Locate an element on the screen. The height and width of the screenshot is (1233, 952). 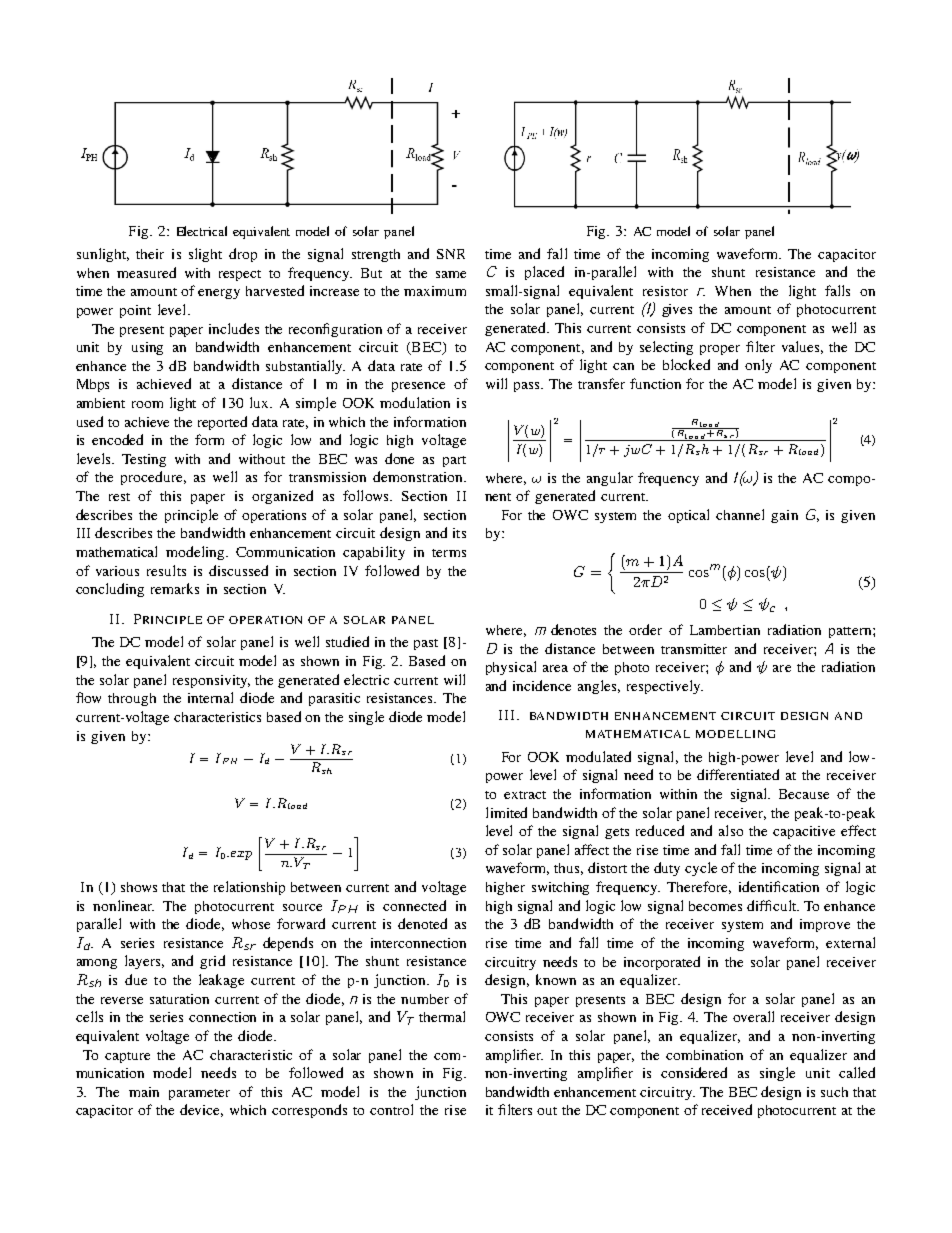
same is located at coordinates (451, 274).
